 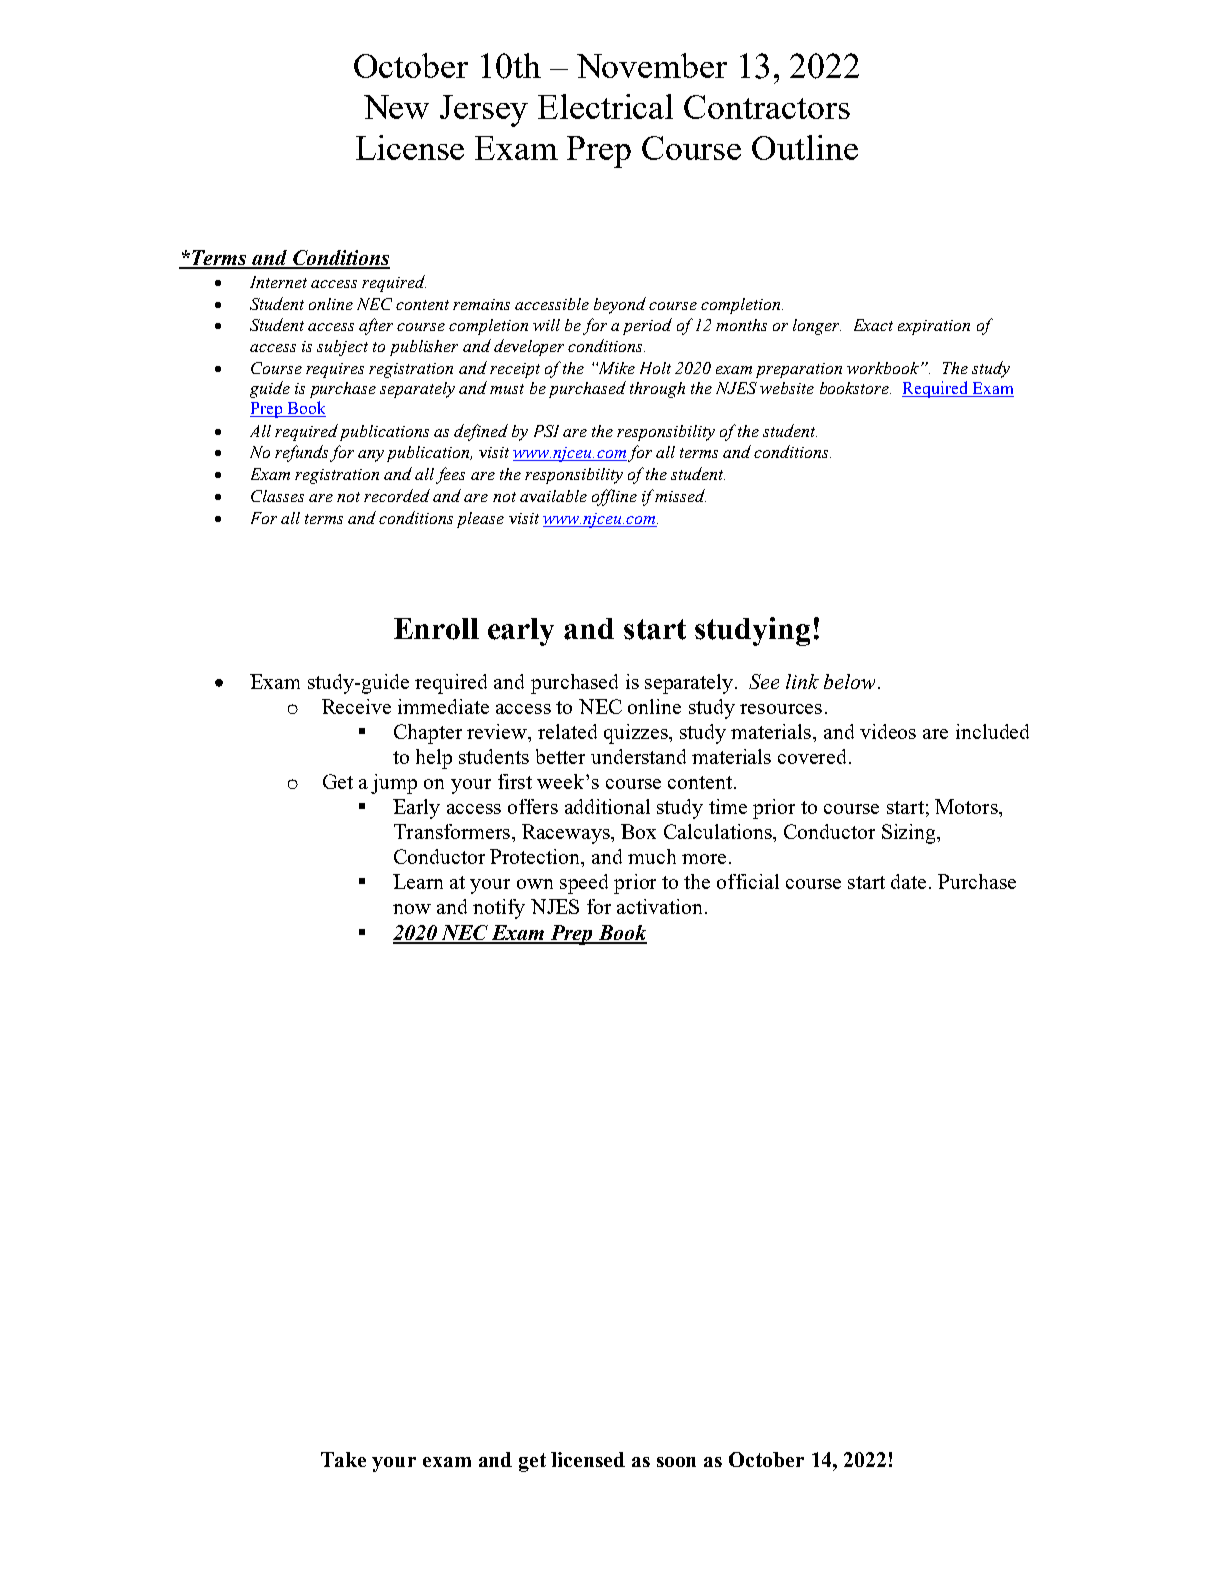 What do you see at coordinates (615, 368) in the image?
I see `Mike` at bounding box center [615, 368].
